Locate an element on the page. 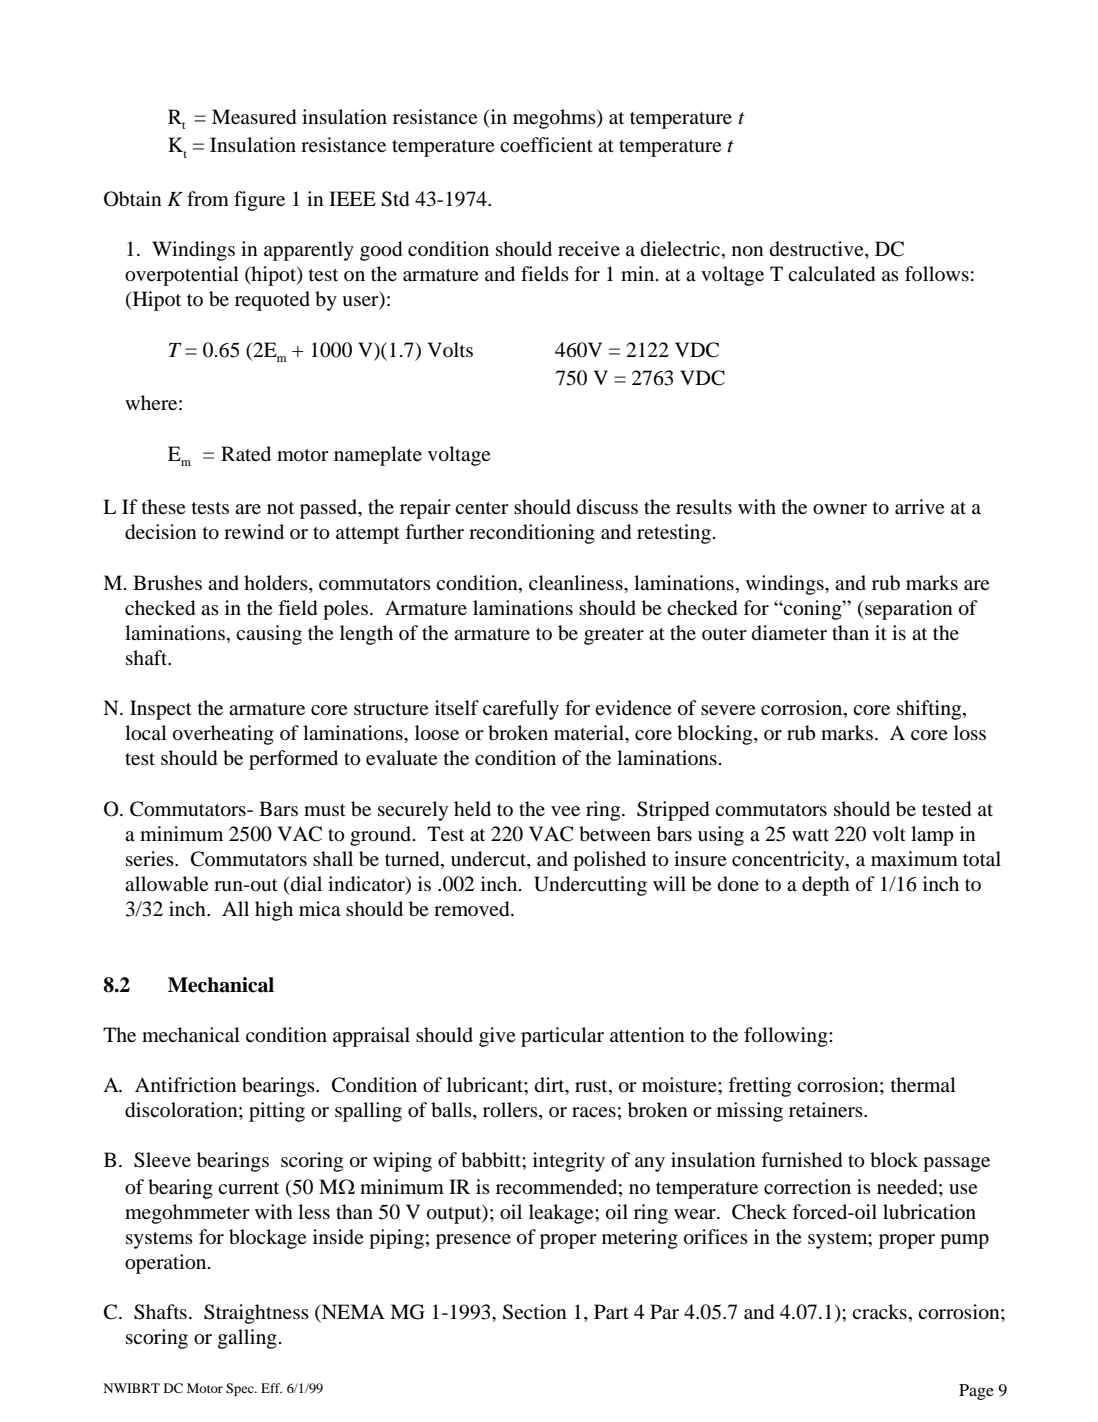 The width and height of the document is (1098, 1422). cracks is located at coordinates (879, 1311).
